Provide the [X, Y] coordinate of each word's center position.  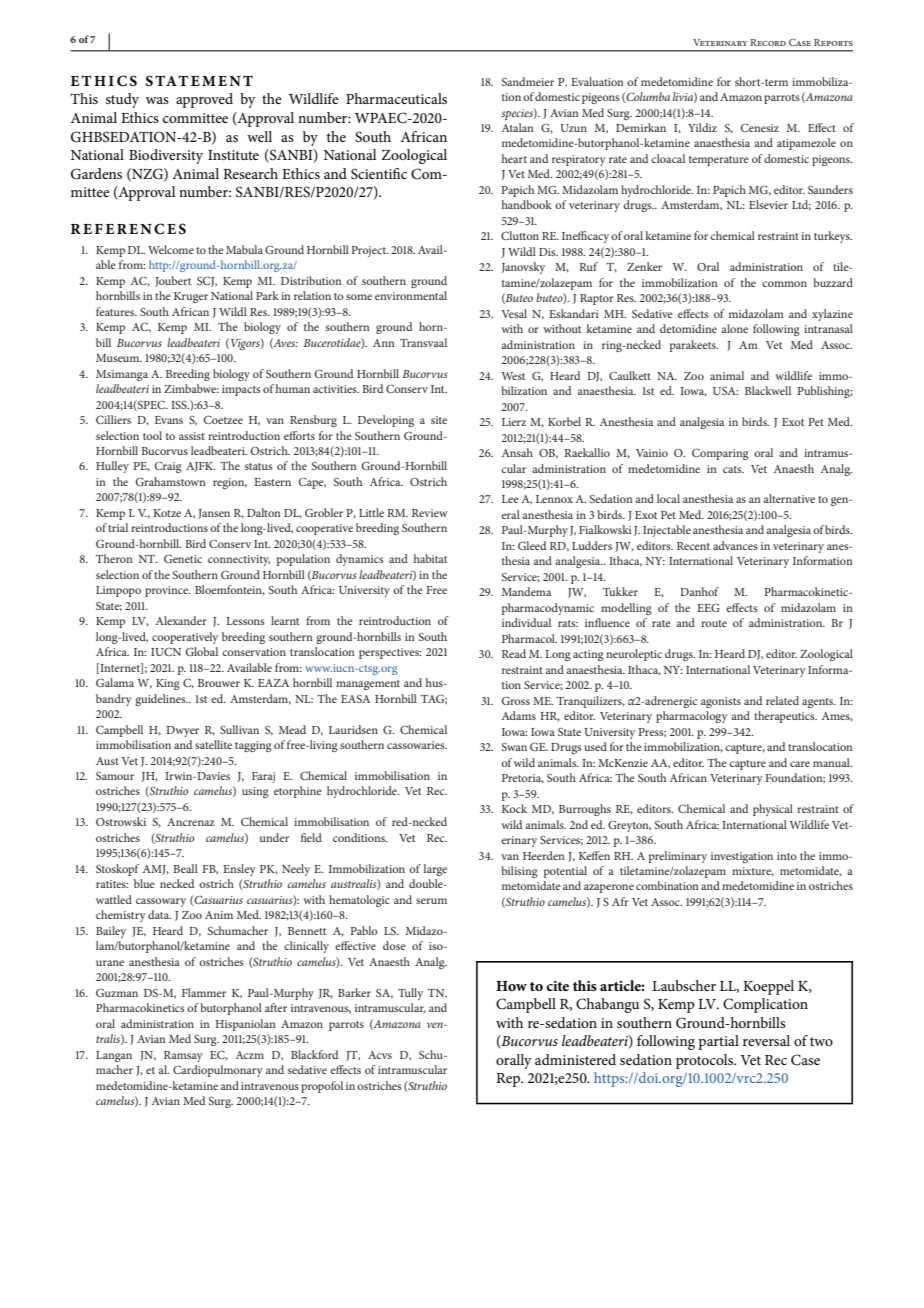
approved [204, 100]
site [439, 420]
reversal [766, 1040]
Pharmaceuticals [396, 98]
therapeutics [785, 717]
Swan [514, 747]
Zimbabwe [191, 388]
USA [725, 391]
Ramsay [183, 1056]
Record [768, 42]
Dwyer [182, 731]
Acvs [380, 1055]
